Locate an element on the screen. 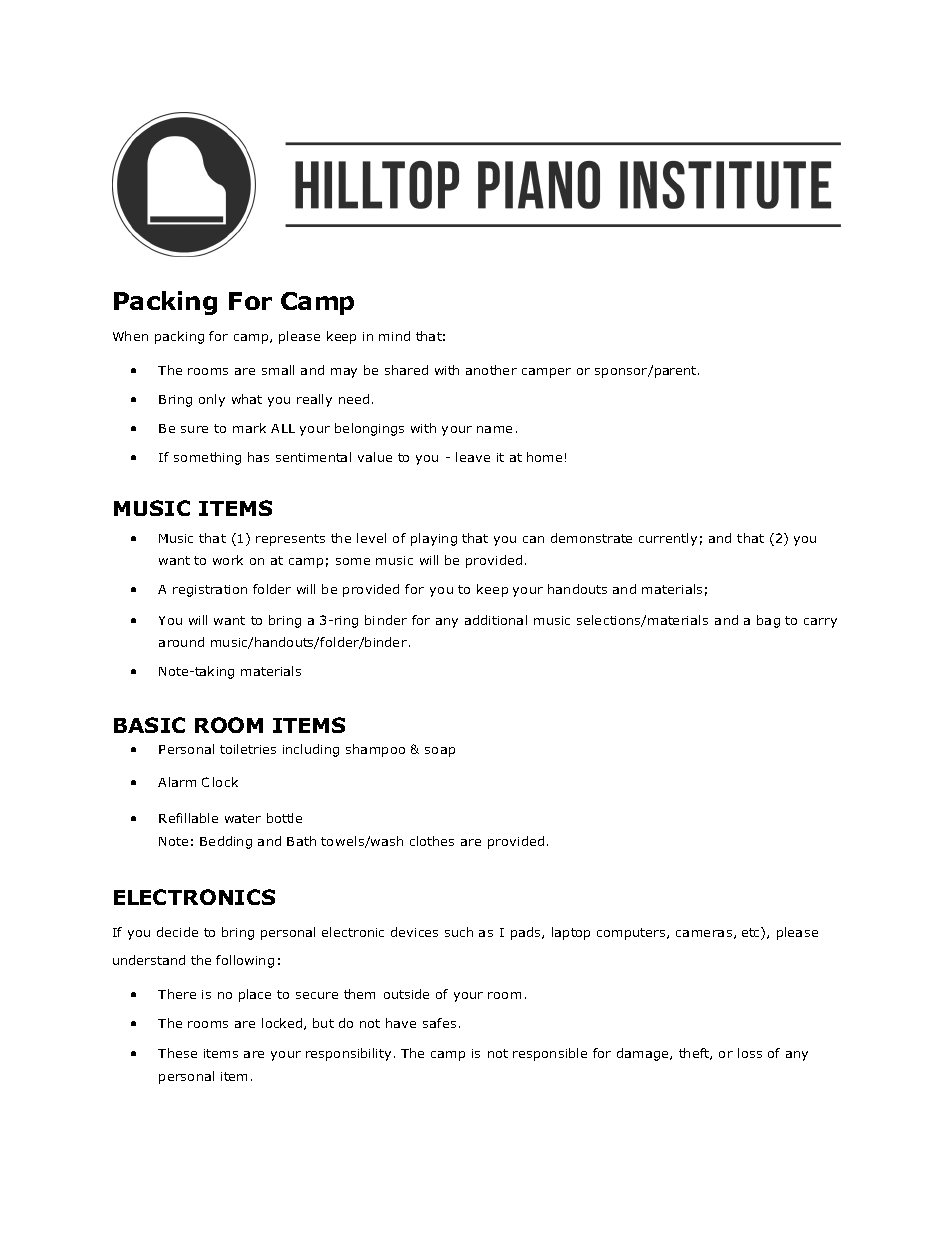  home is located at coordinates (544, 457).
